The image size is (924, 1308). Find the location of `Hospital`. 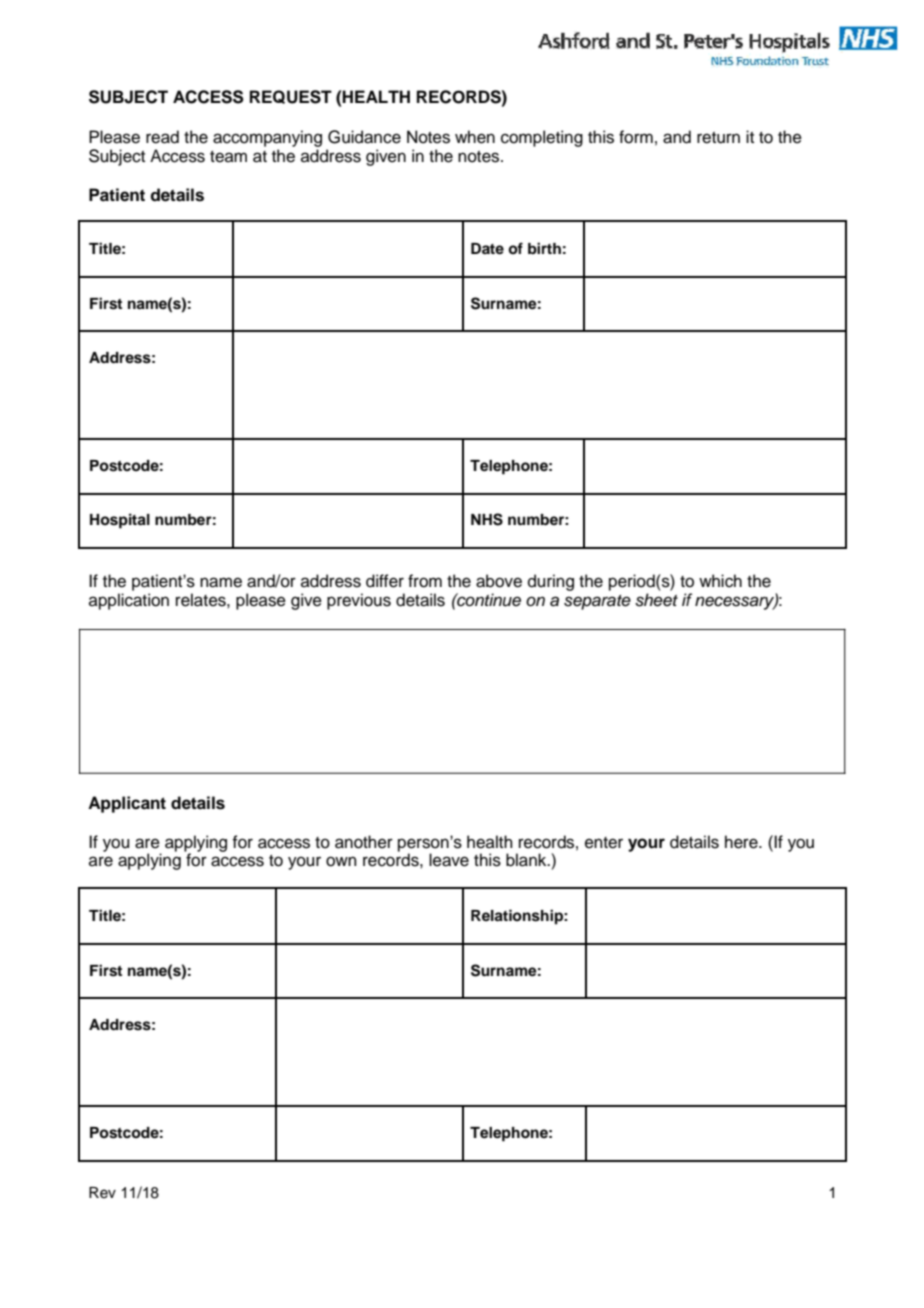

Hospital is located at coordinates (120, 521).
